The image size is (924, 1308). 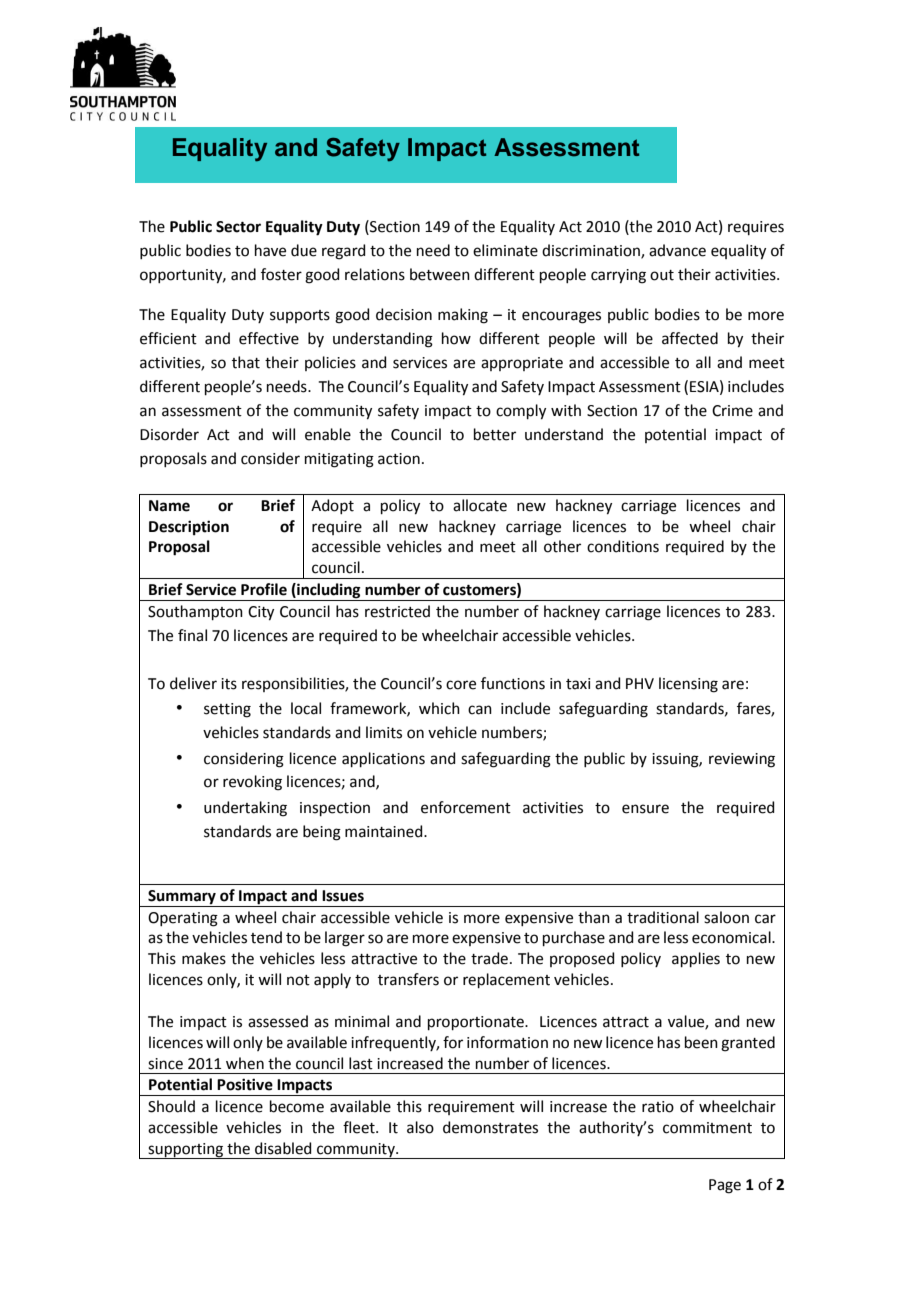 What do you see at coordinates (238, 227) in the page?
I see `Sector` at bounding box center [238, 227].
